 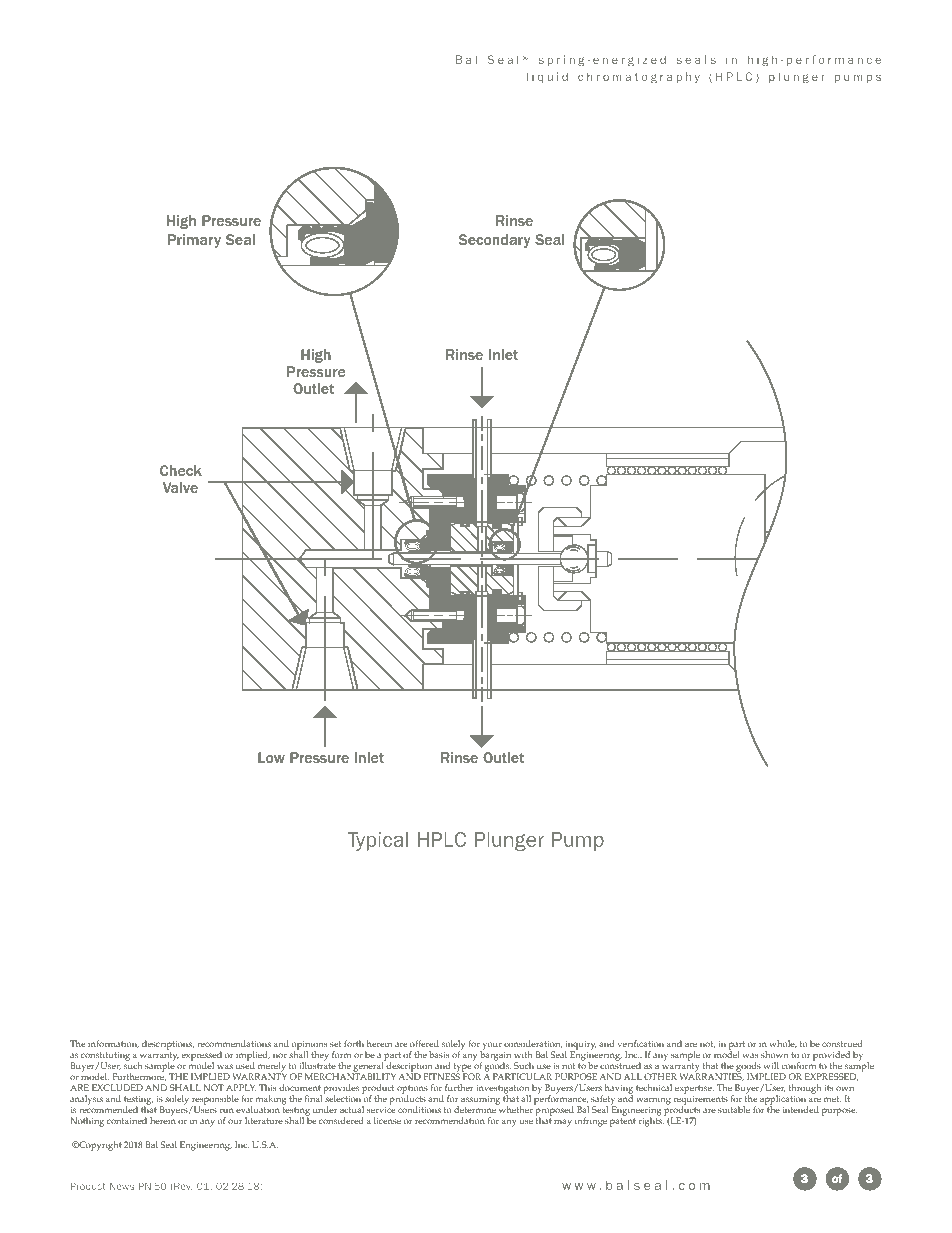 I want to click on Primary, so click(x=194, y=241).
